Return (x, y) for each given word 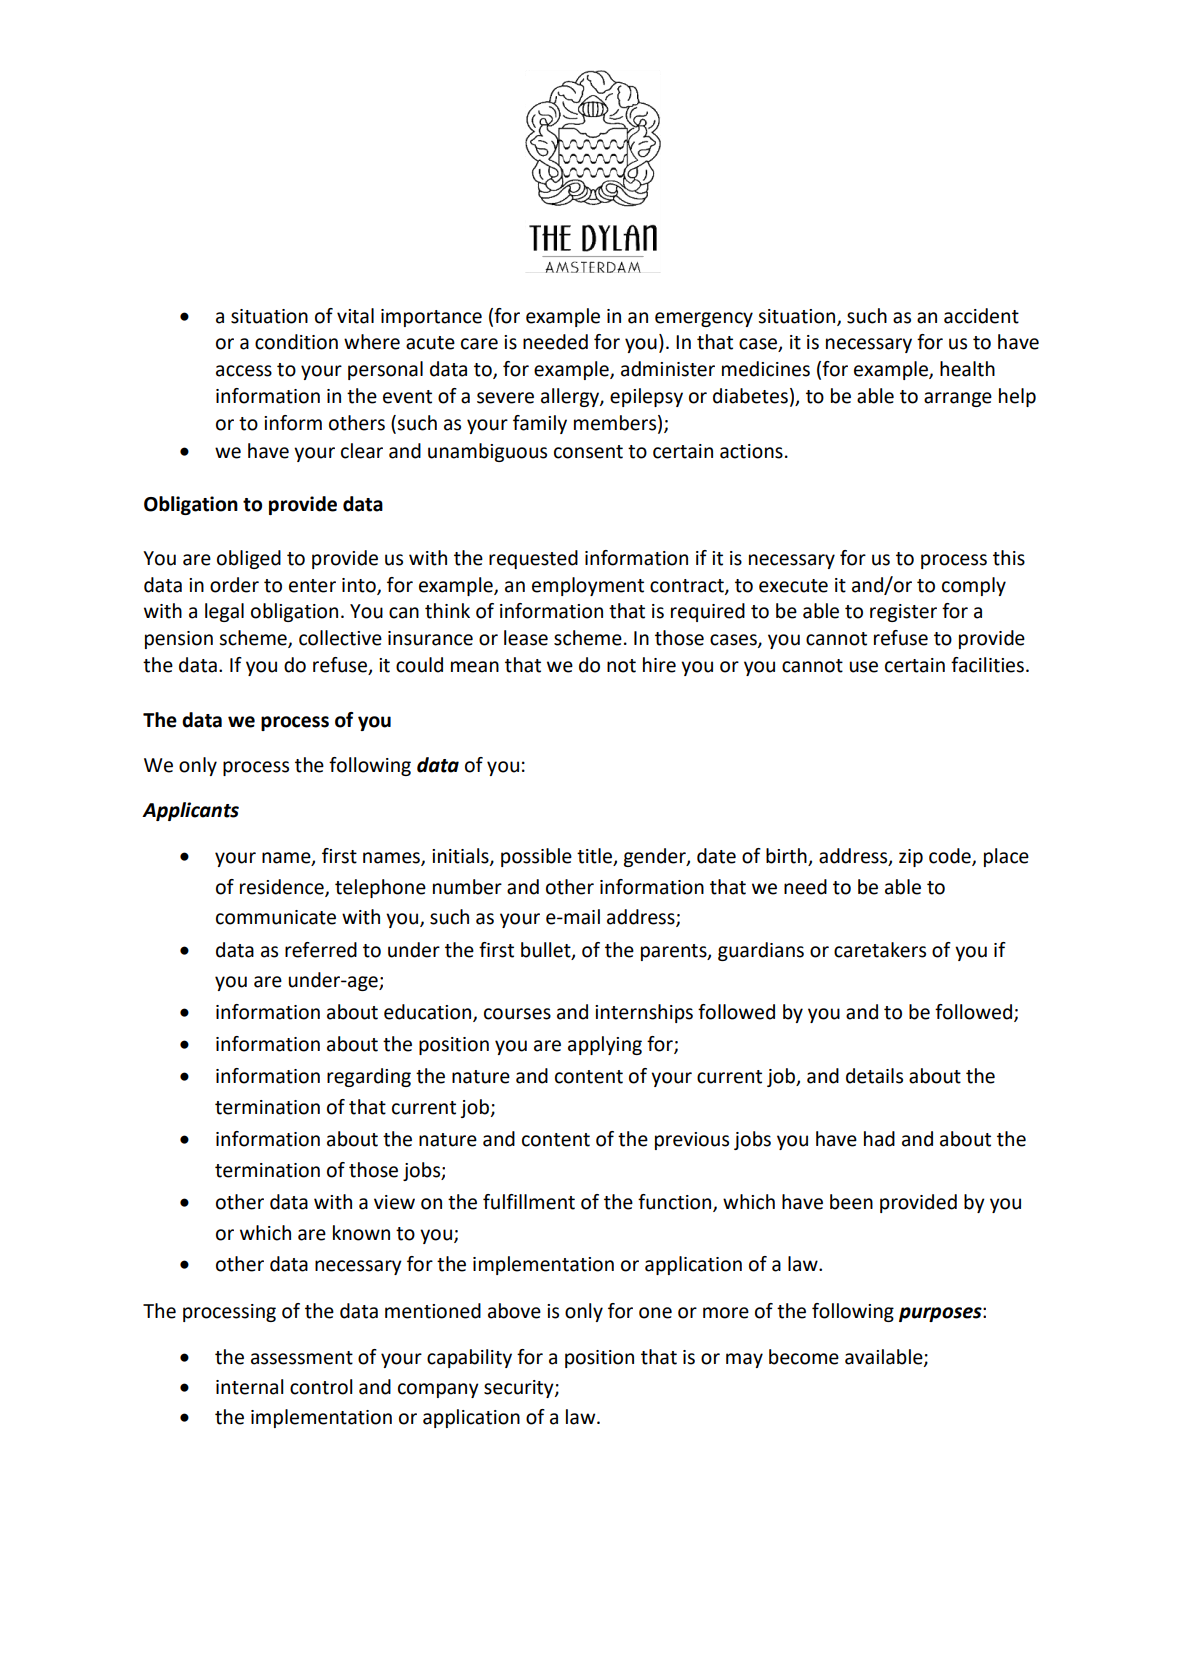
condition (296, 342)
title (595, 857)
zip (911, 858)
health (967, 369)
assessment (302, 1358)
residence (283, 888)
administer (668, 369)
